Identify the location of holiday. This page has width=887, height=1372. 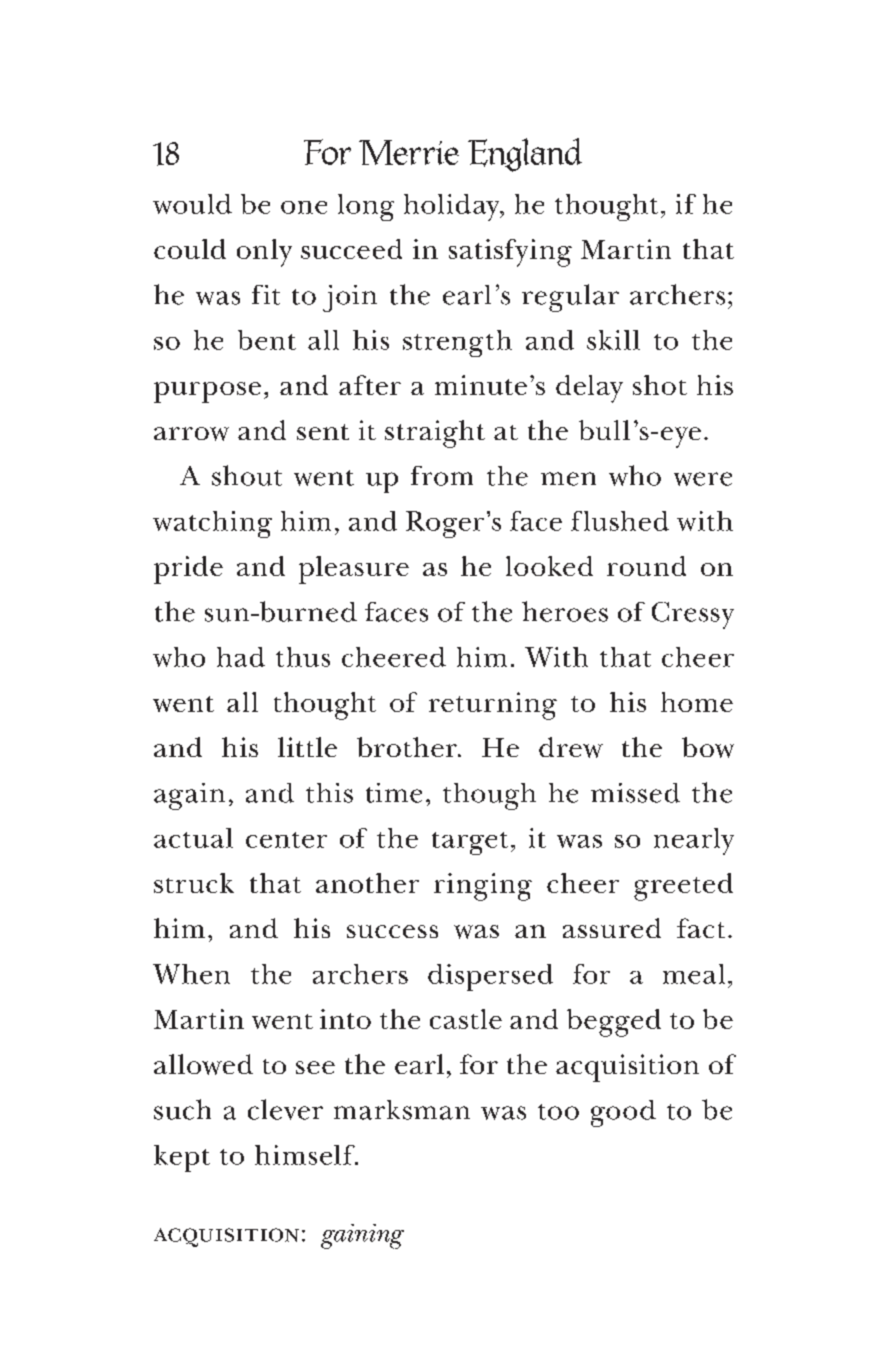
(453, 207).
